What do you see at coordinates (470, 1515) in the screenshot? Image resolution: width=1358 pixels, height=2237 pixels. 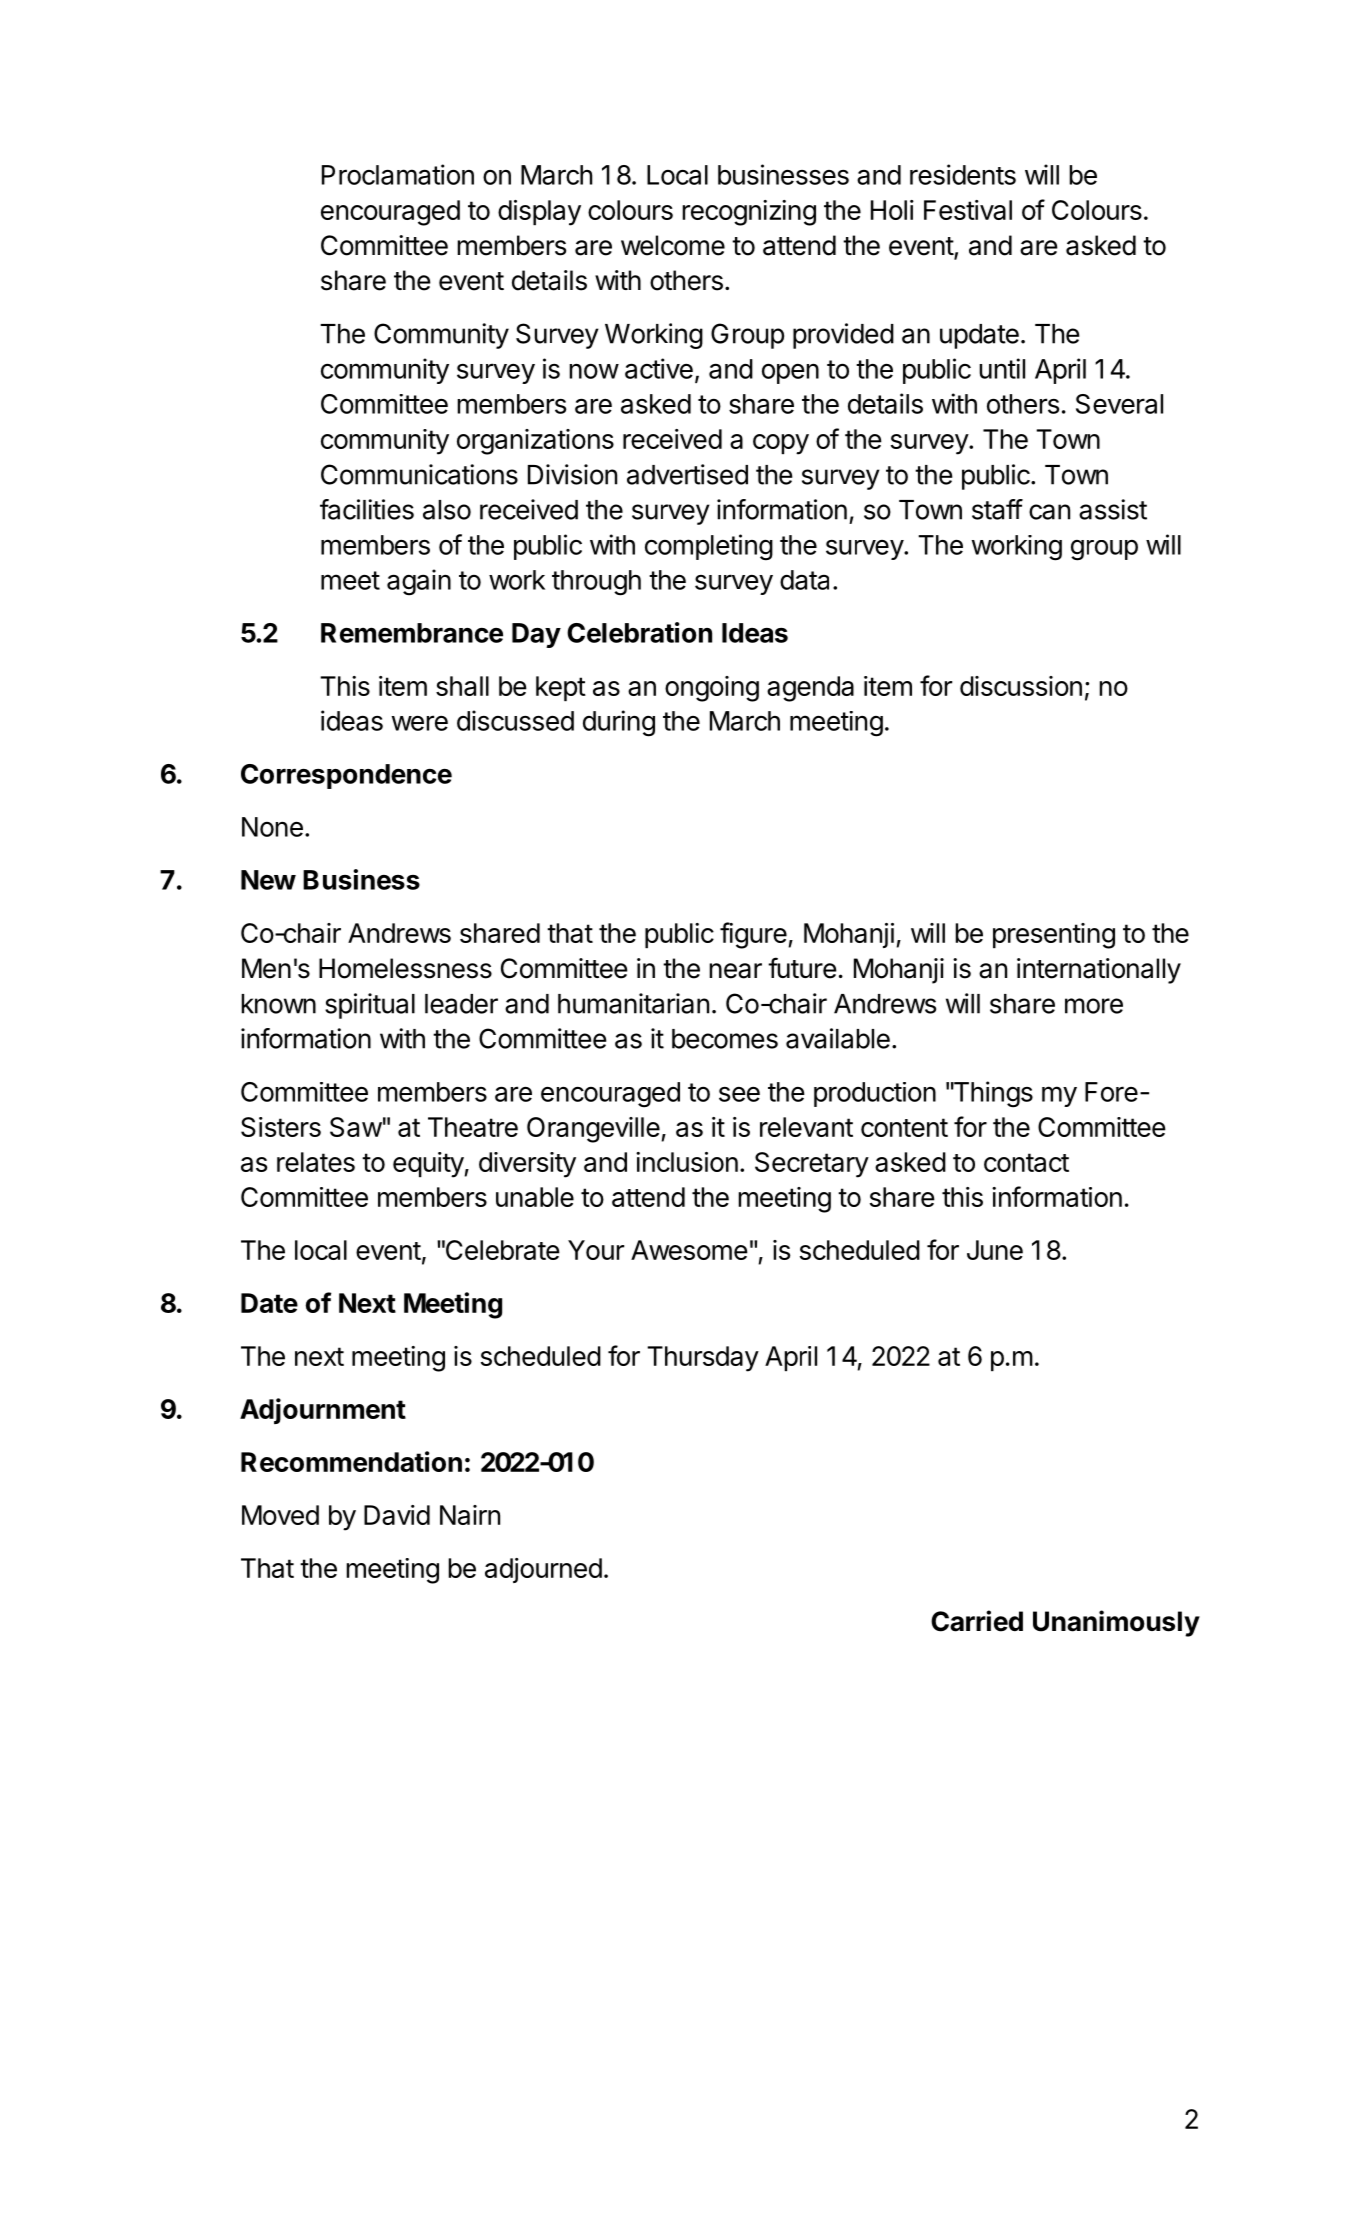 I see `Nairn` at bounding box center [470, 1515].
